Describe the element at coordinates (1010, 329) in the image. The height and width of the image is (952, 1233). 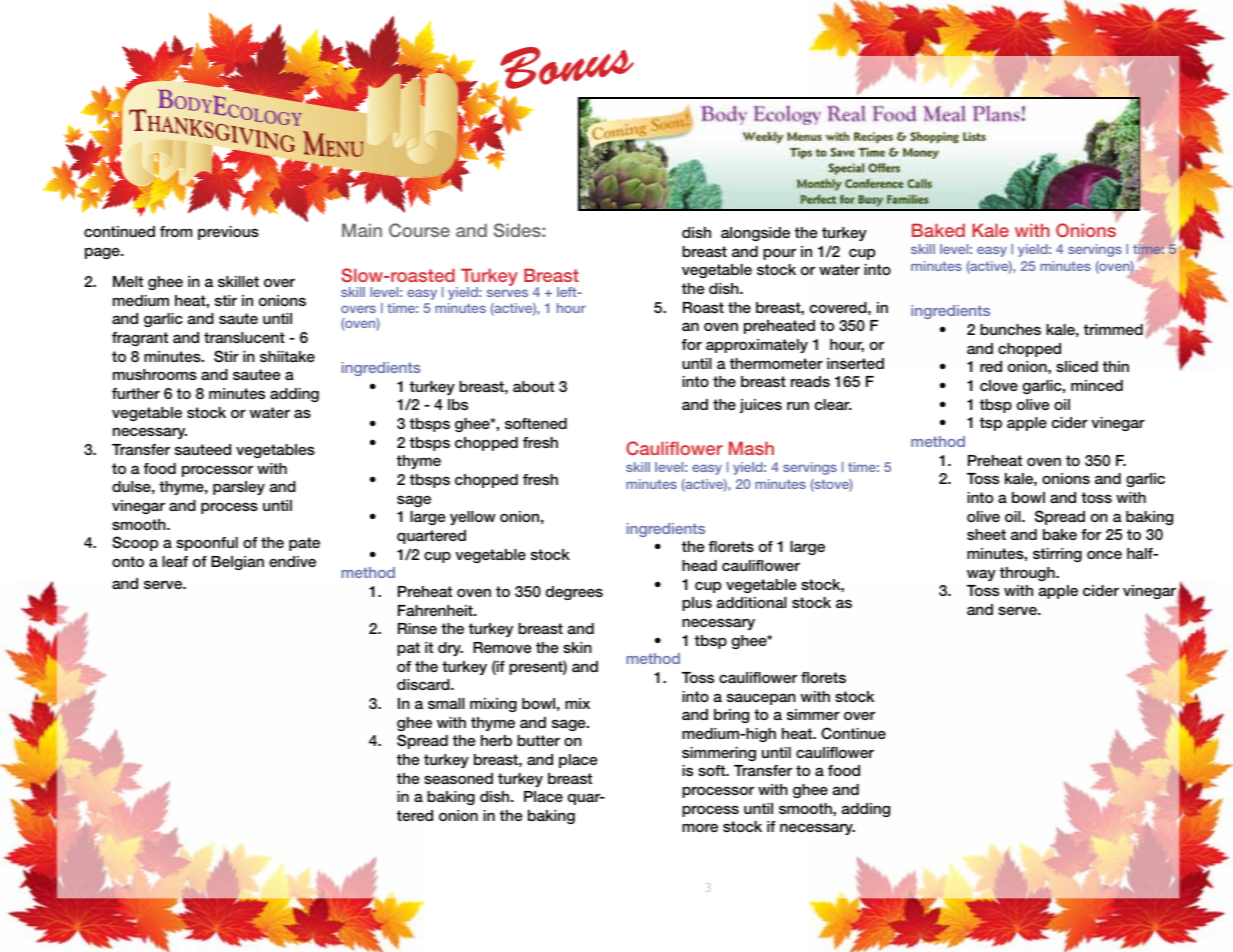
I see `bunches` at that location.
